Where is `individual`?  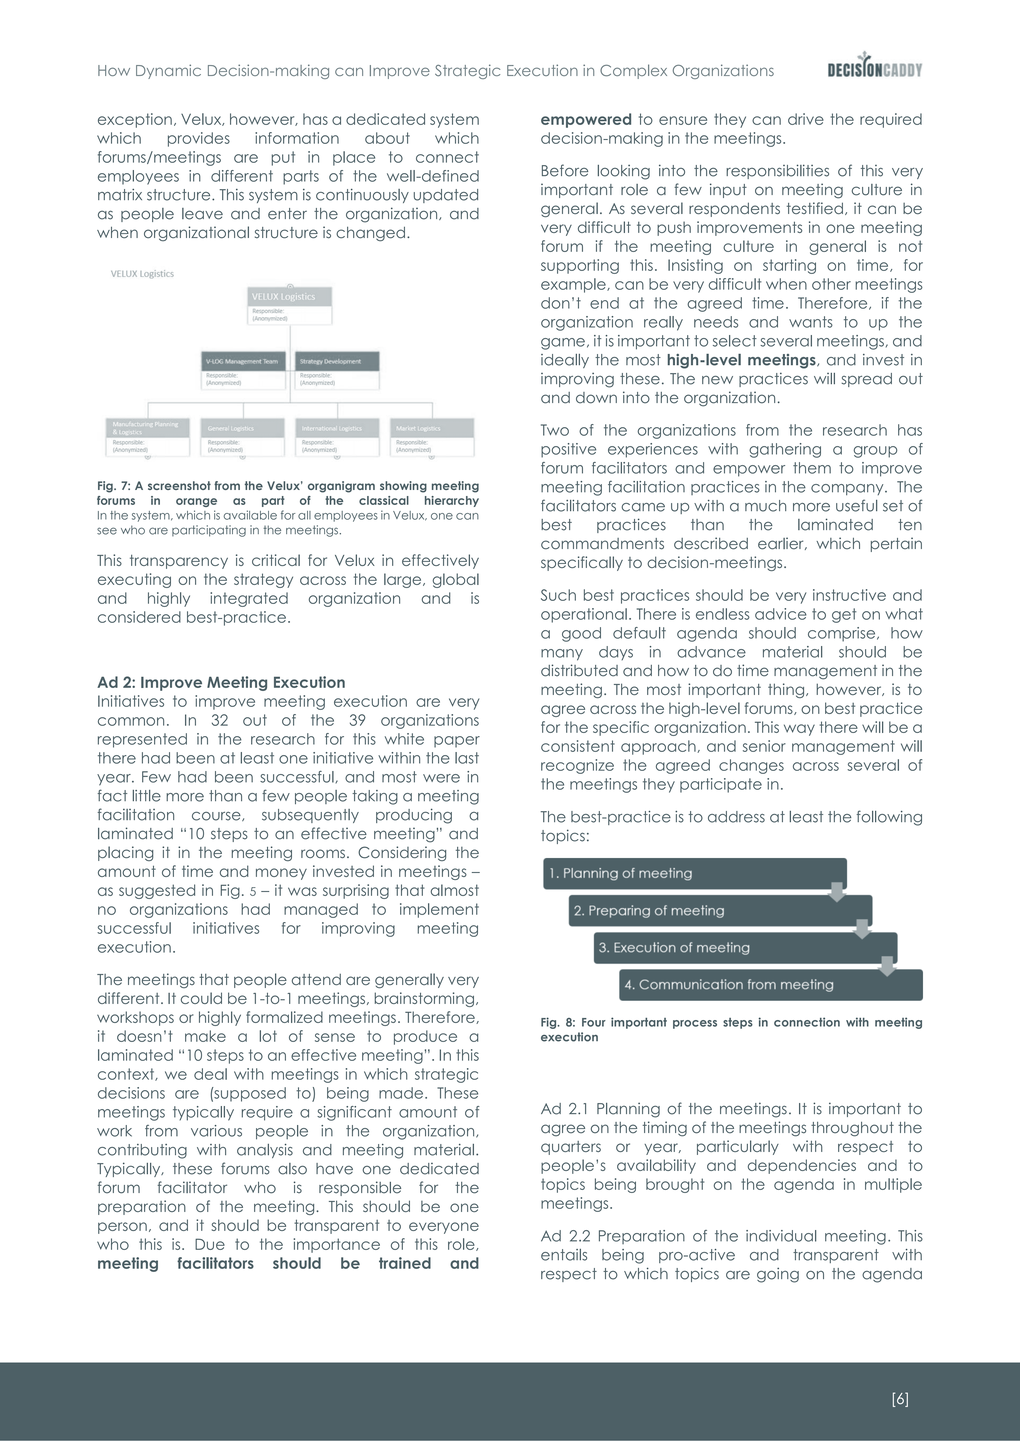
individual is located at coordinates (781, 1236).
